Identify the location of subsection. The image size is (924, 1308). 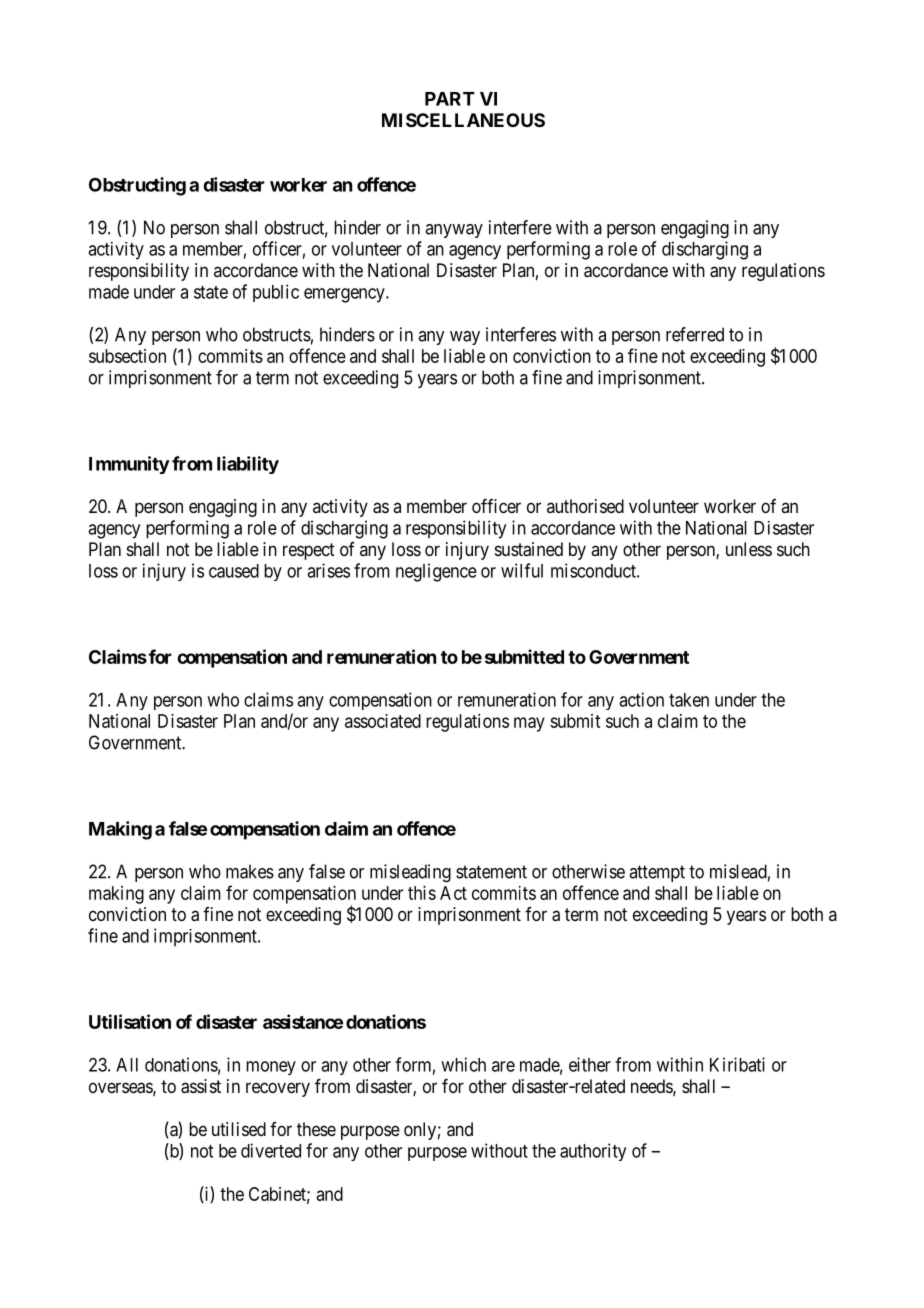
(127, 356).
